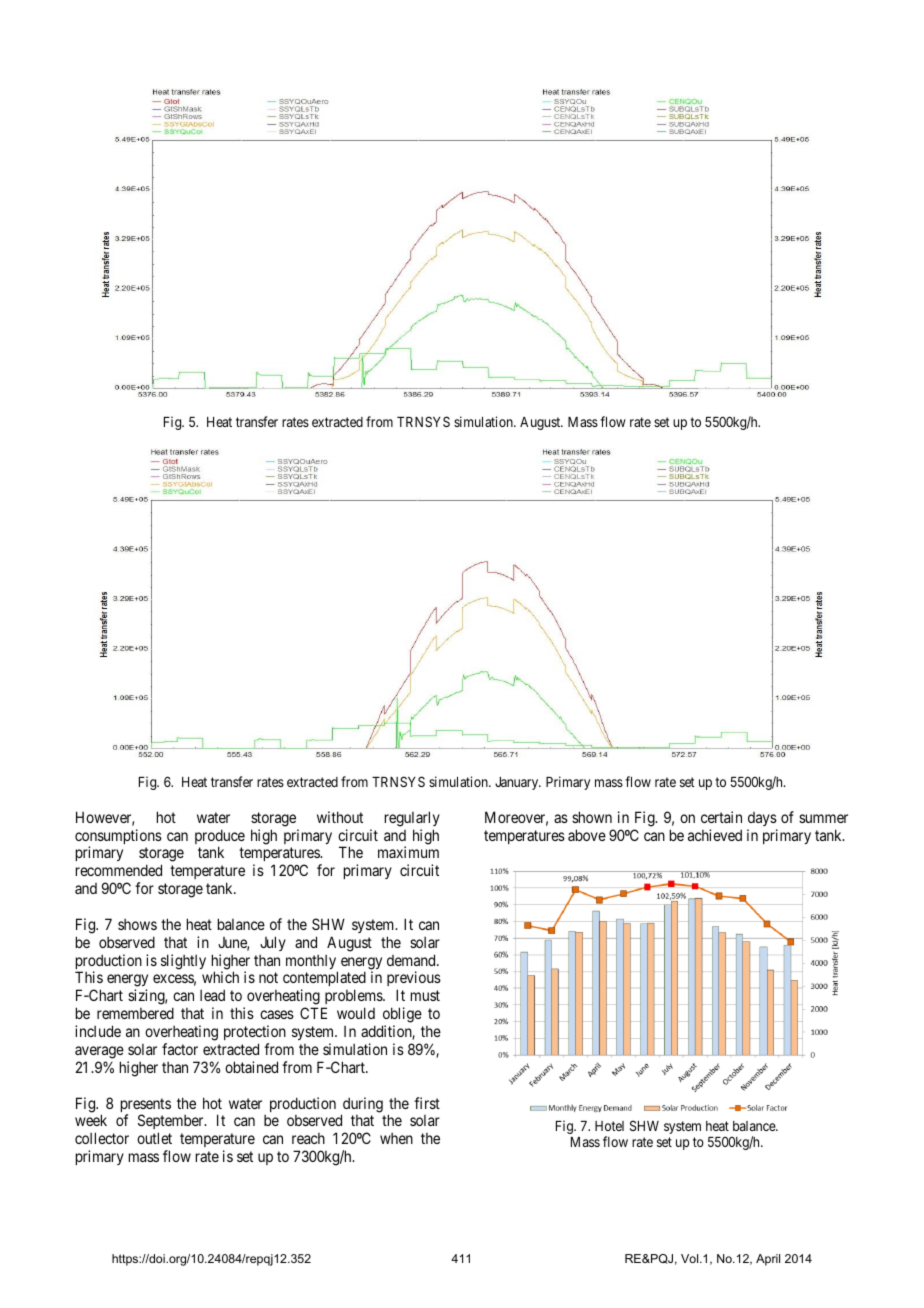 The height and width of the page is (1308, 924). I want to click on collector, so click(102, 1138).
